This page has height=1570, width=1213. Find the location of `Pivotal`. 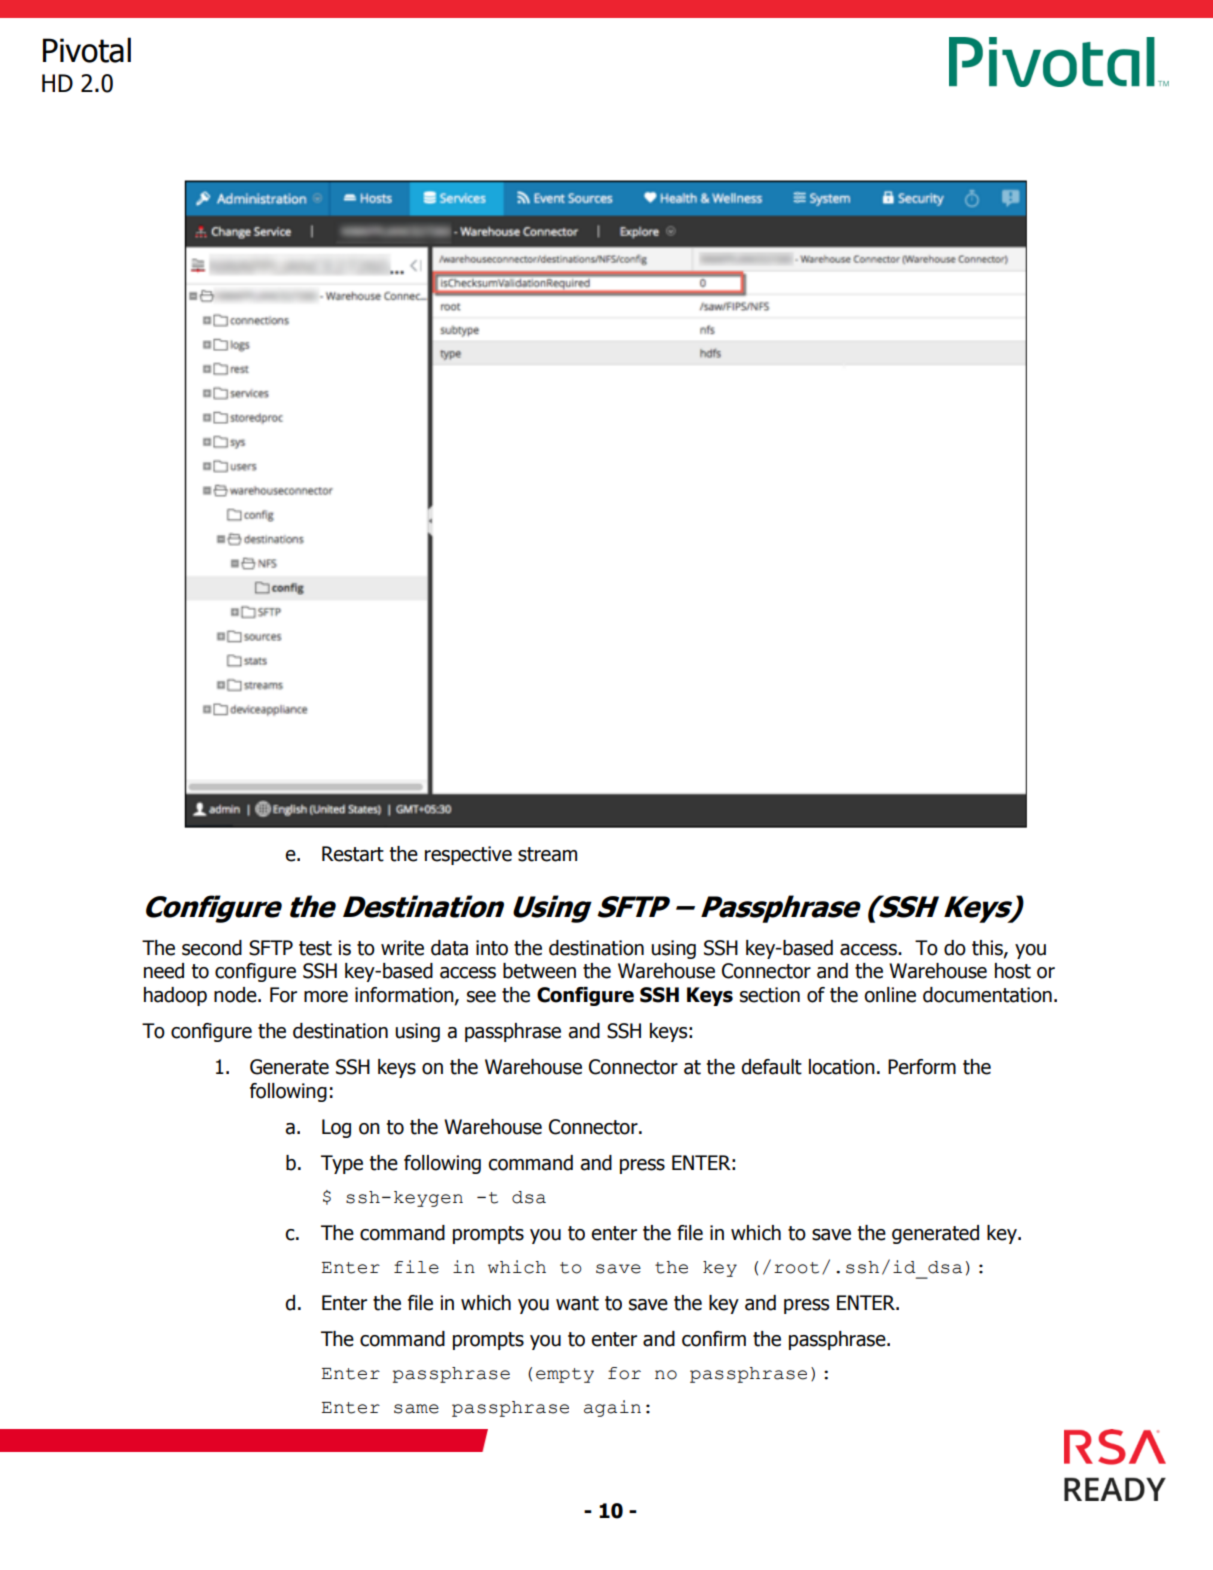

Pivotal is located at coordinates (87, 50).
